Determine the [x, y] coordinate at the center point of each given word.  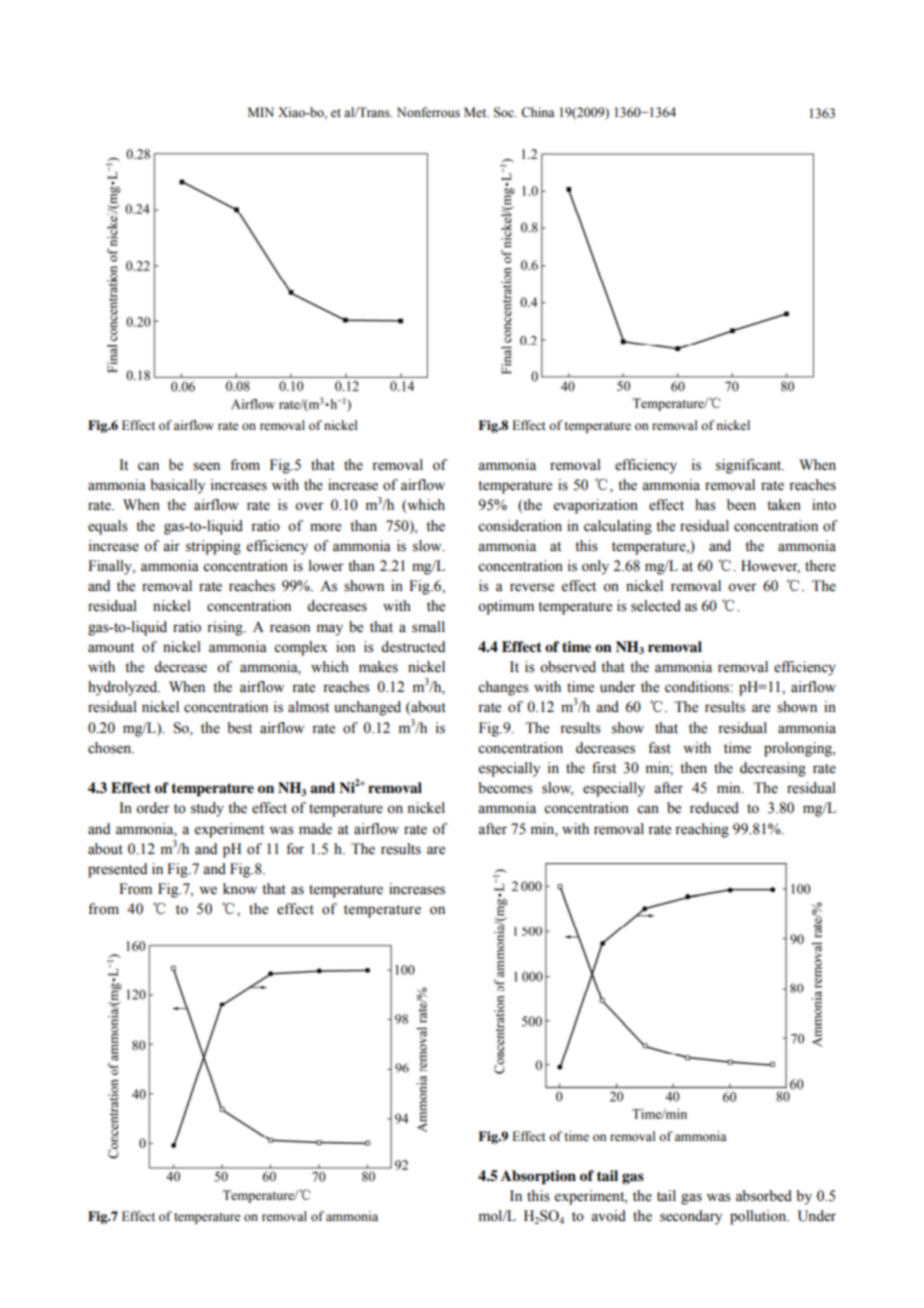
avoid [608, 1216]
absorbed [764, 1196]
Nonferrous [428, 112]
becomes [505, 788]
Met [476, 112]
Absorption [538, 1177]
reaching [702, 830]
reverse [532, 587]
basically [177, 486]
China [538, 112]
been [741, 505]
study [207, 809]
